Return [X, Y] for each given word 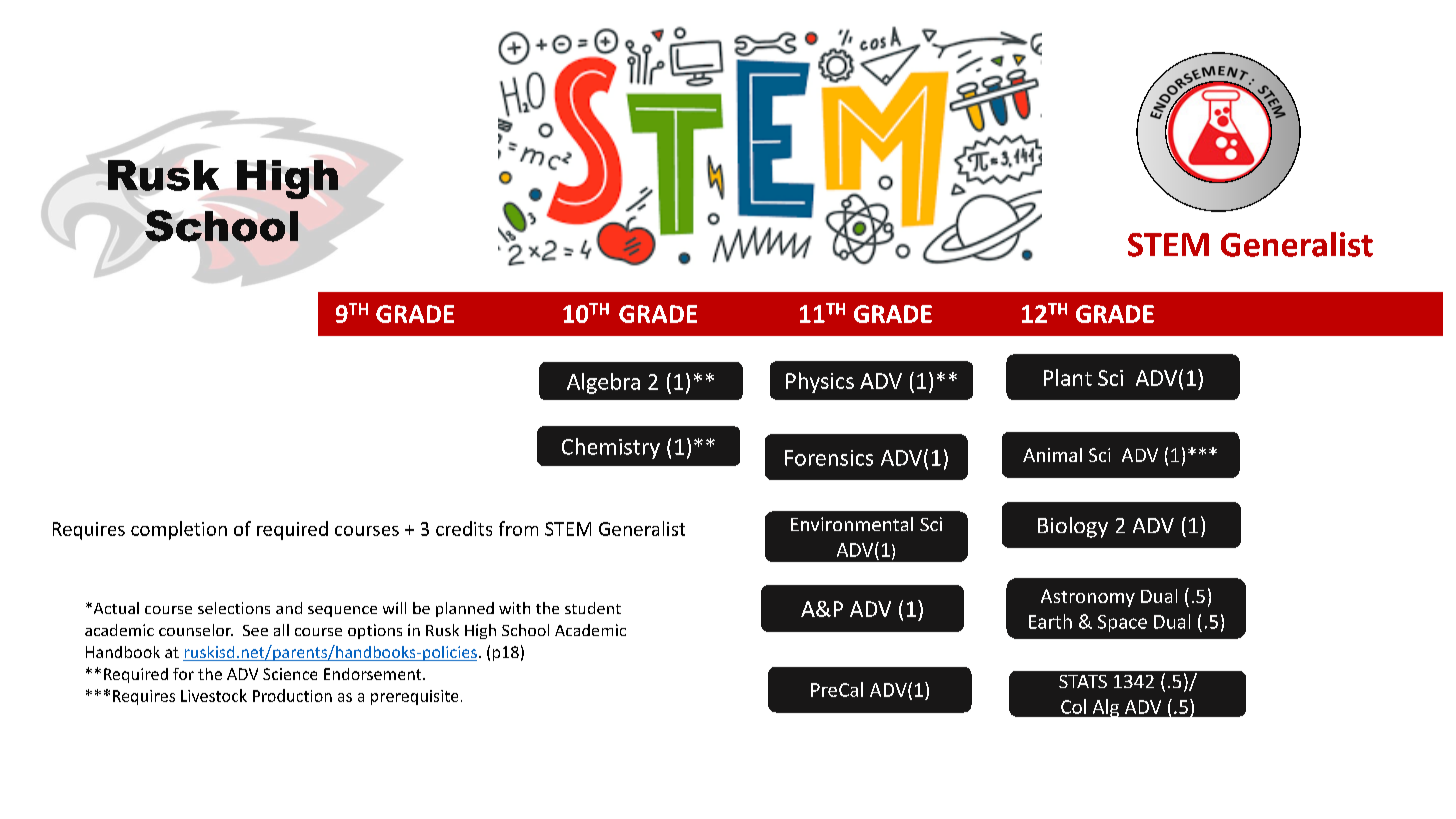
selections [234, 608]
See [255, 630]
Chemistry [611, 448]
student [593, 608]
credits [464, 528]
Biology [1073, 527]
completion [179, 530]
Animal [1052, 455]
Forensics [829, 458]
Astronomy [1088, 598]
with [514, 608]
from [518, 528]
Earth [1050, 621]
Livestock [214, 695]
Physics [820, 382]
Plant [1068, 377]
